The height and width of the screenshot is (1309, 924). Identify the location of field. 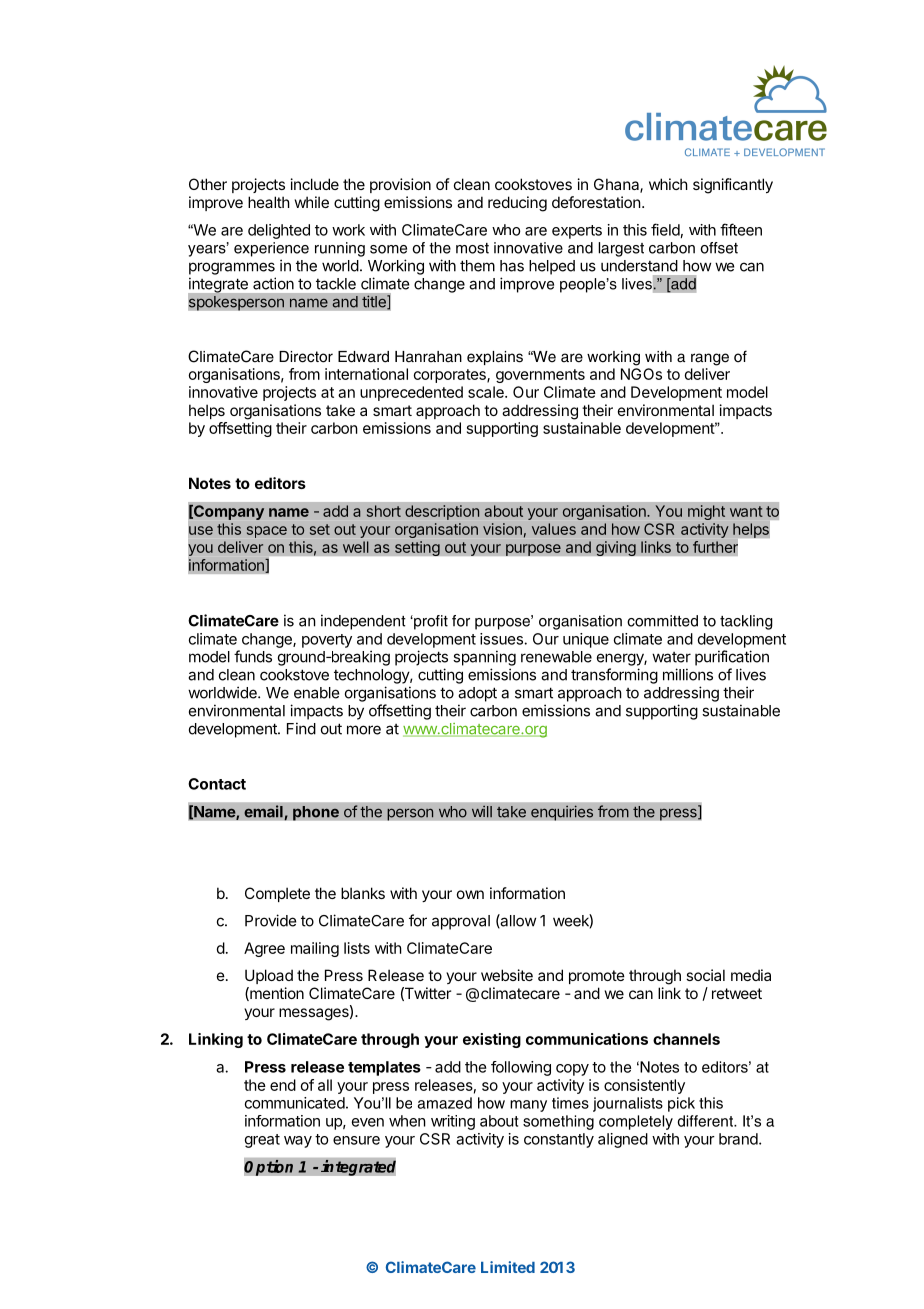
(665, 229).
